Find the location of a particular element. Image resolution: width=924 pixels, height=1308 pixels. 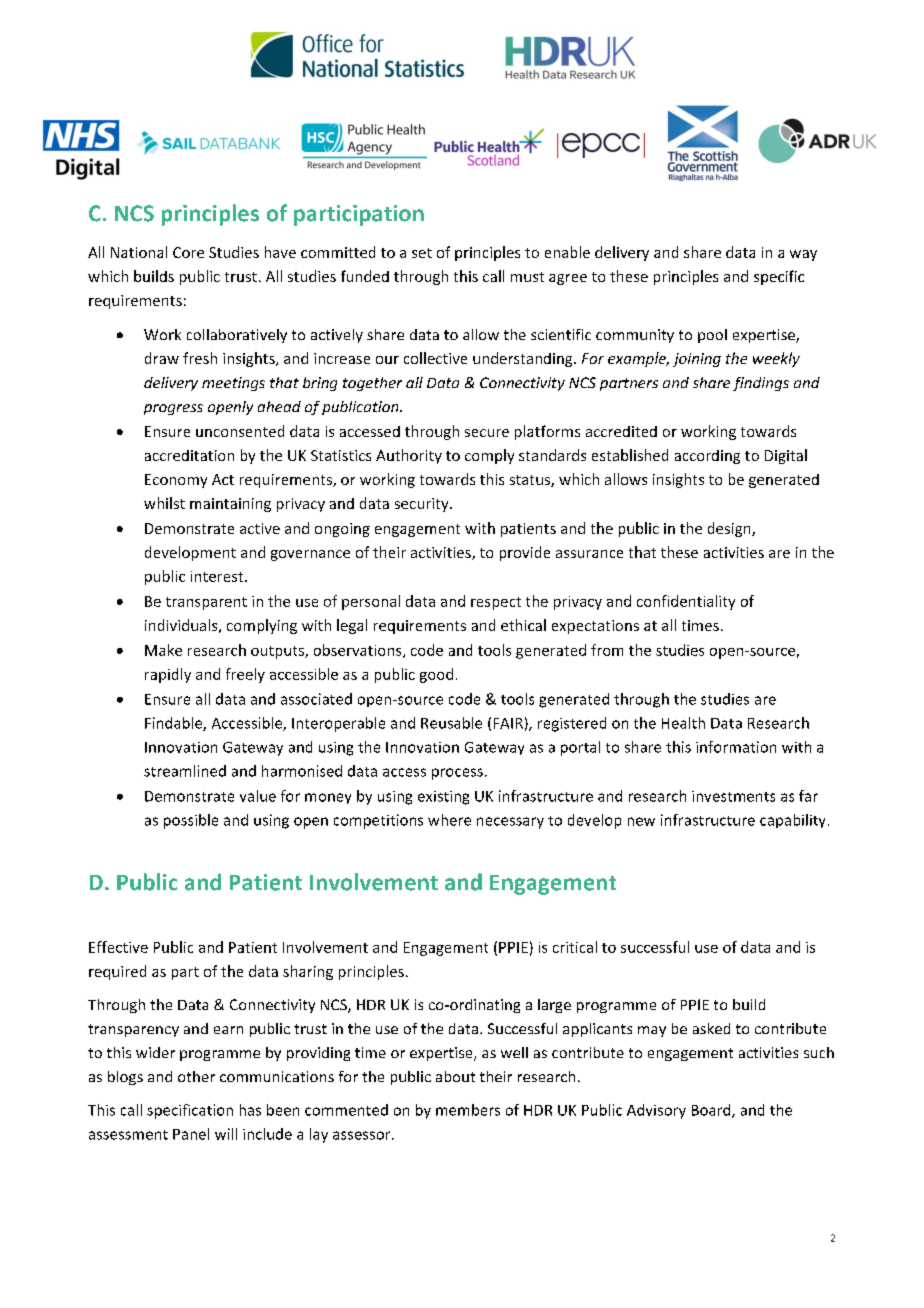

where is located at coordinates (449, 820).
